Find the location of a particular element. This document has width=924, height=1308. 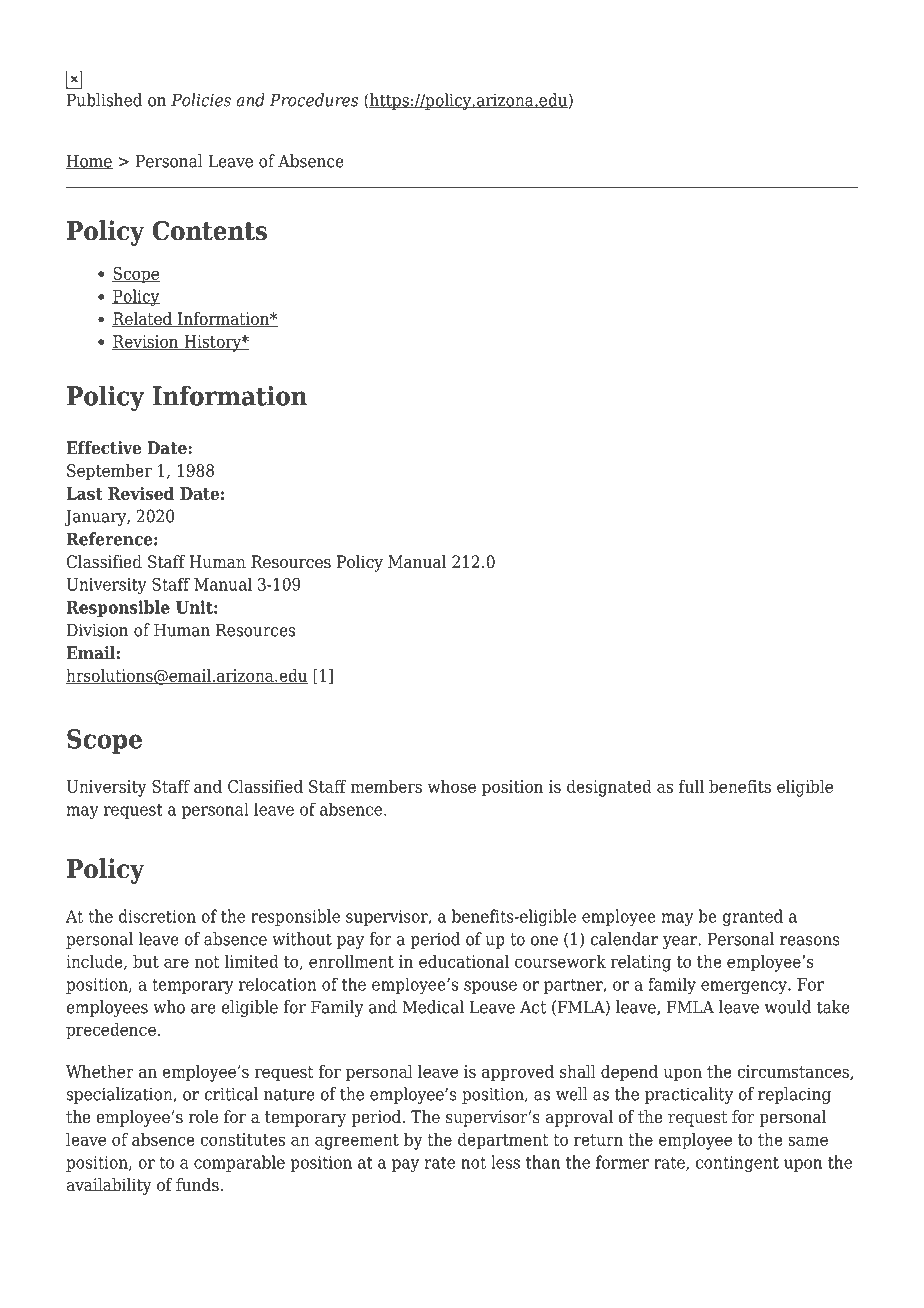

Policies is located at coordinates (201, 100).
